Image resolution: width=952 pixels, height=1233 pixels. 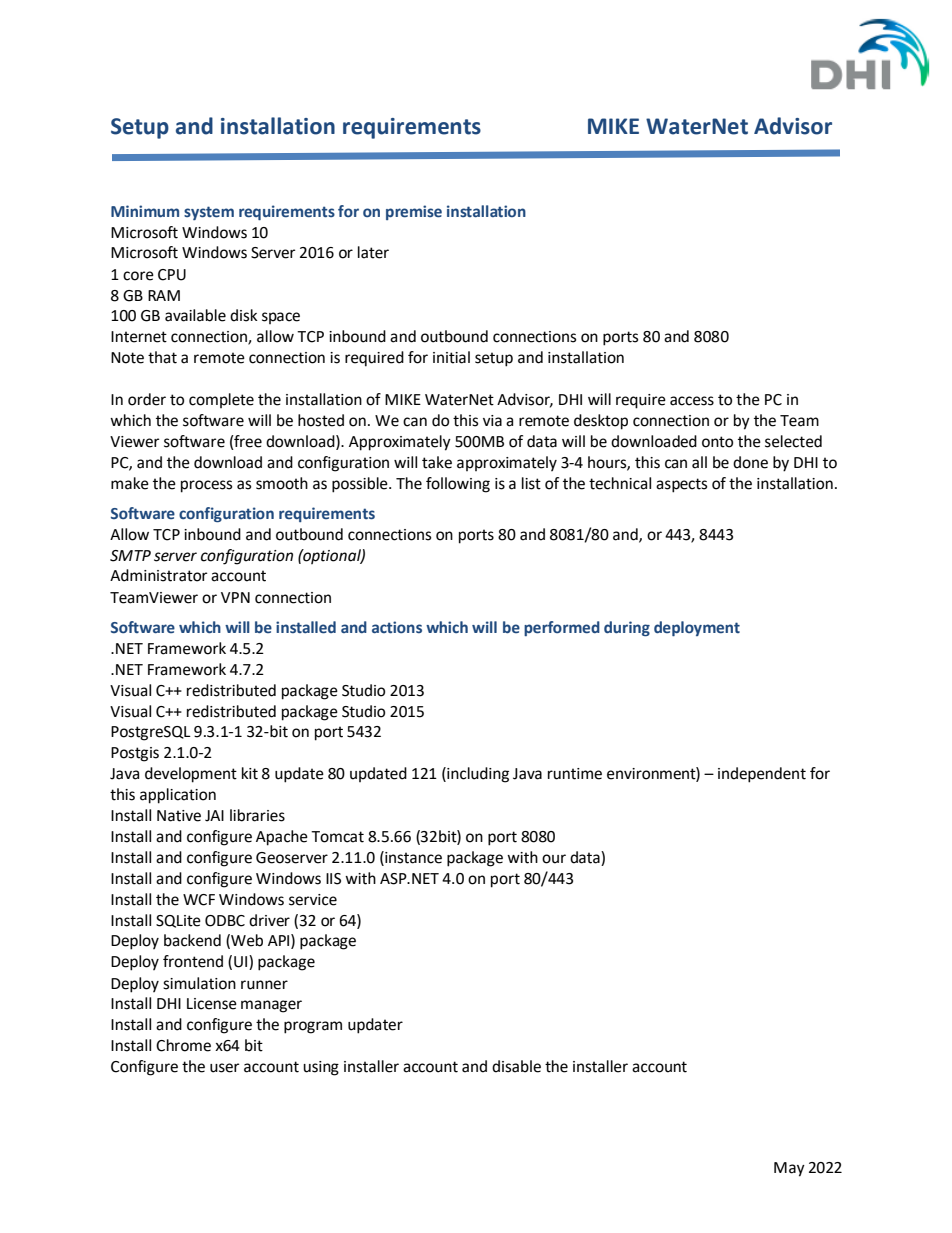 What do you see at coordinates (516, 1066) in the image?
I see `disable` at bounding box center [516, 1066].
